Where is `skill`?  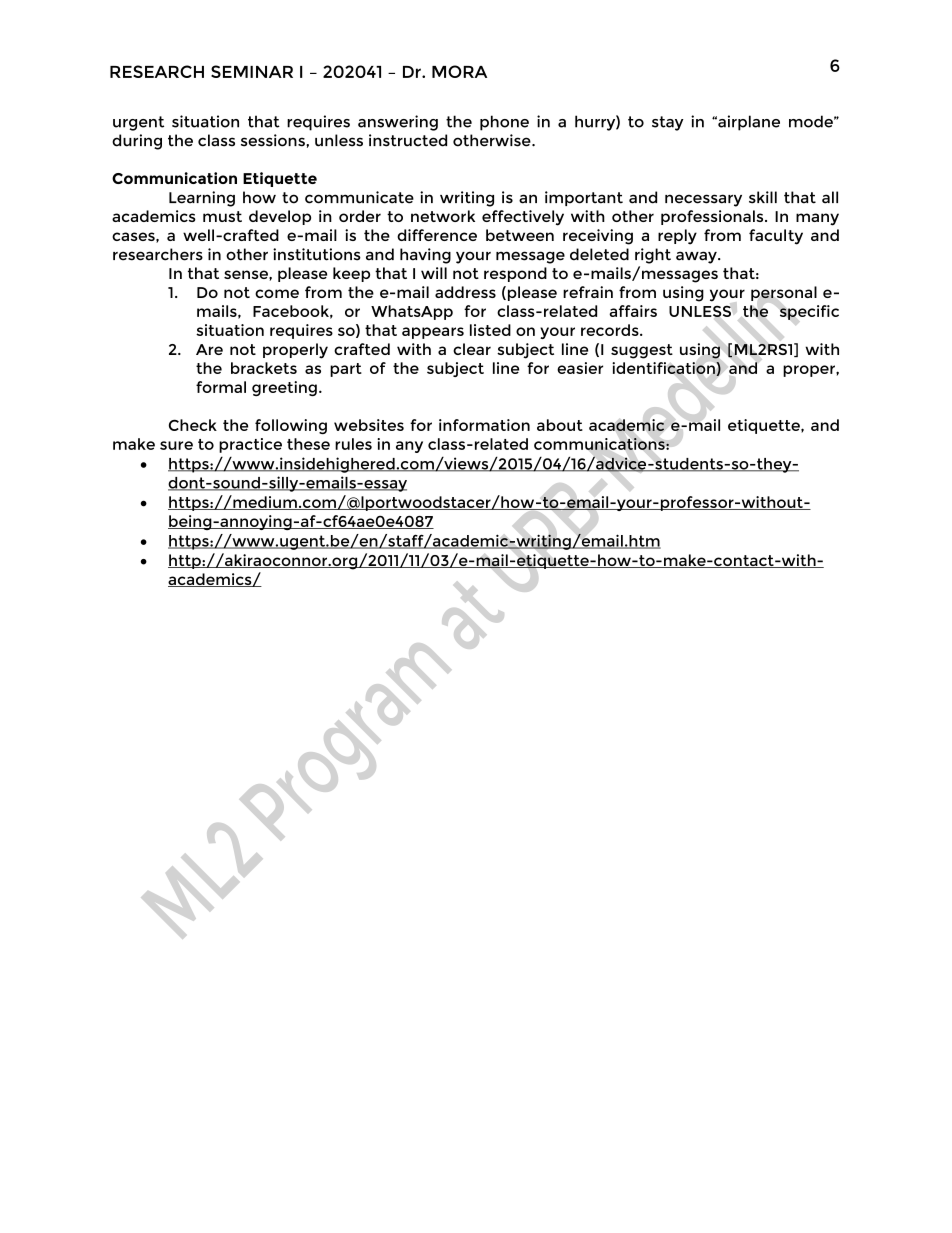 skill is located at coordinates (763, 197).
